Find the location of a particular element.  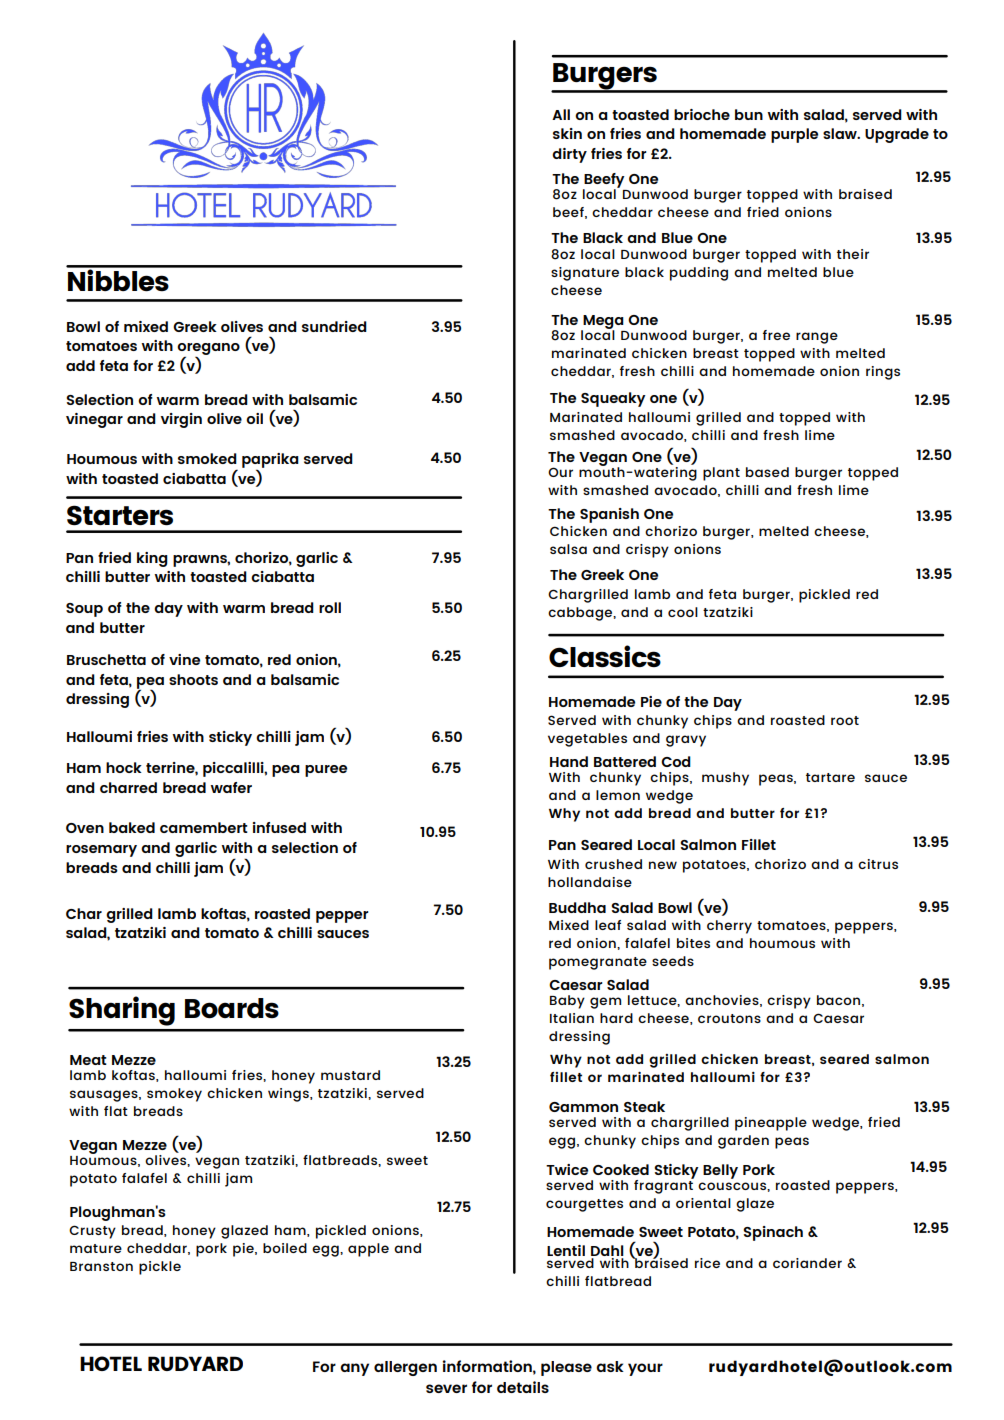

Baby is located at coordinates (567, 1002).
